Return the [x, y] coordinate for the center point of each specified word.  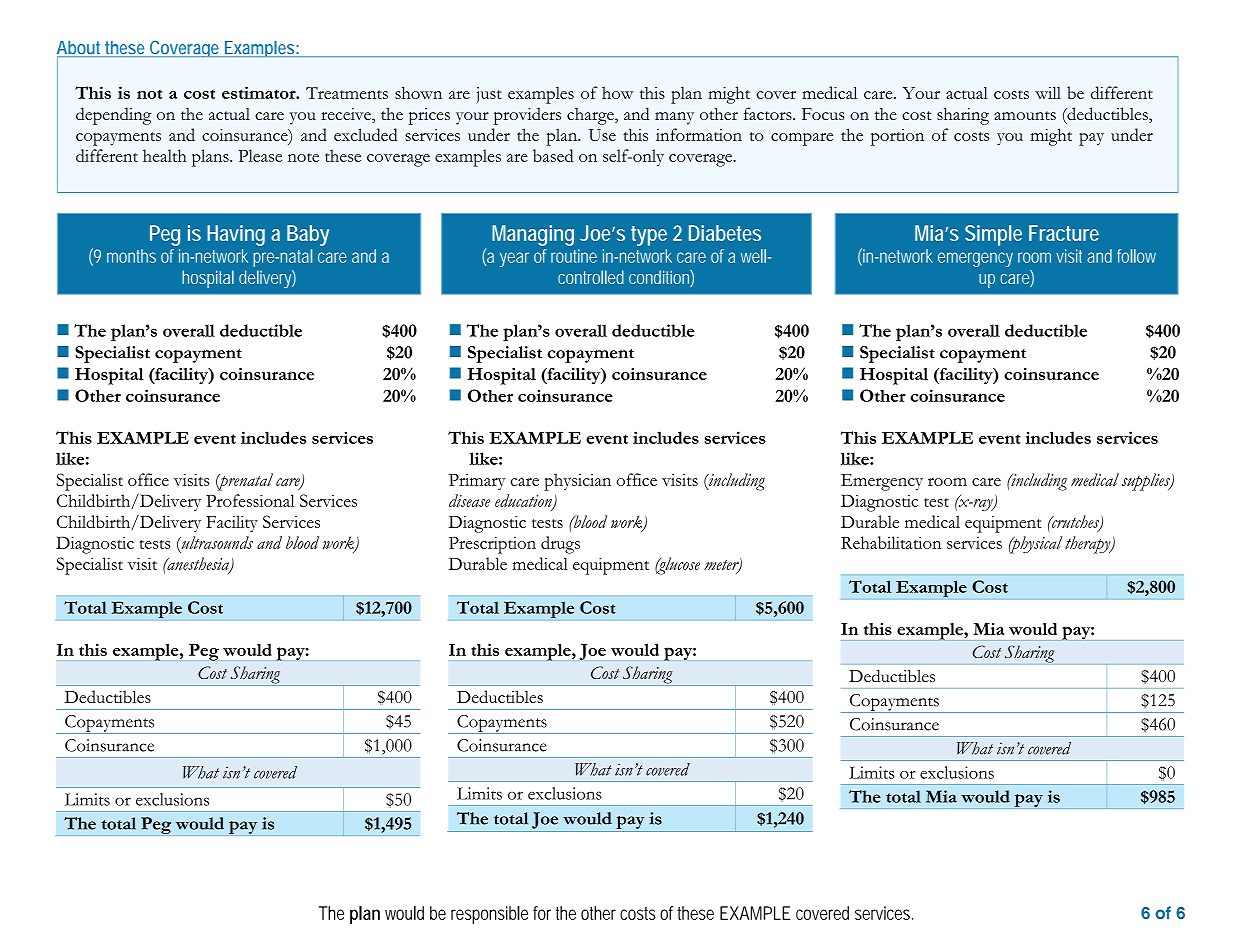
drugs [560, 545]
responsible [489, 915]
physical [1035, 545]
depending [114, 116]
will [1048, 92]
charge [591, 116]
